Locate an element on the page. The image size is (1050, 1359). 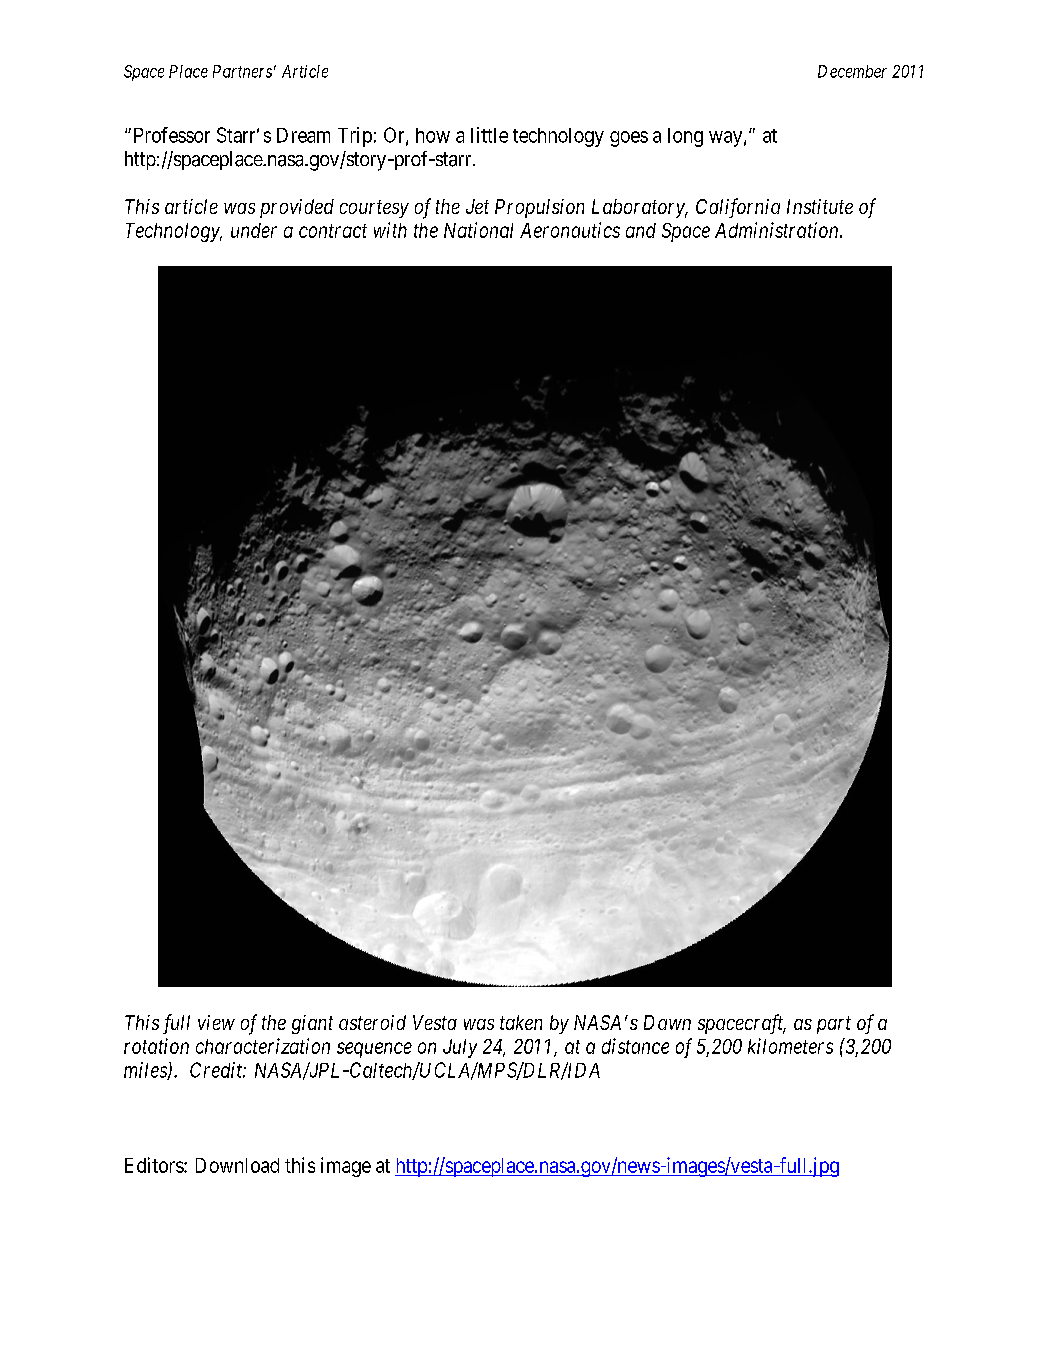
under is located at coordinates (254, 230).
